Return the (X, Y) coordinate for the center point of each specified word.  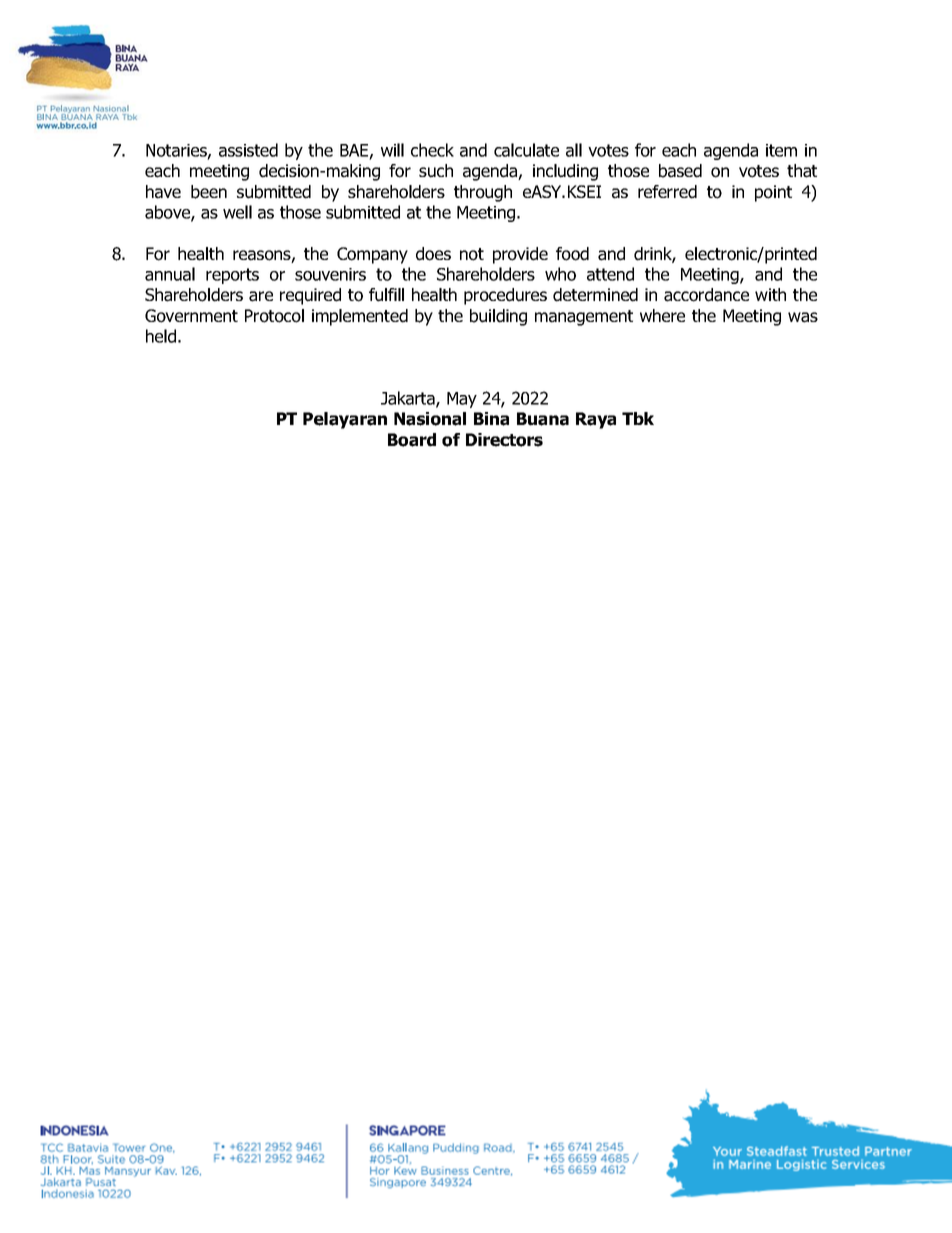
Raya (596, 420)
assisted (248, 150)
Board (412, 440)
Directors (504, 440)
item (781, 150)
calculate (526, 150)
